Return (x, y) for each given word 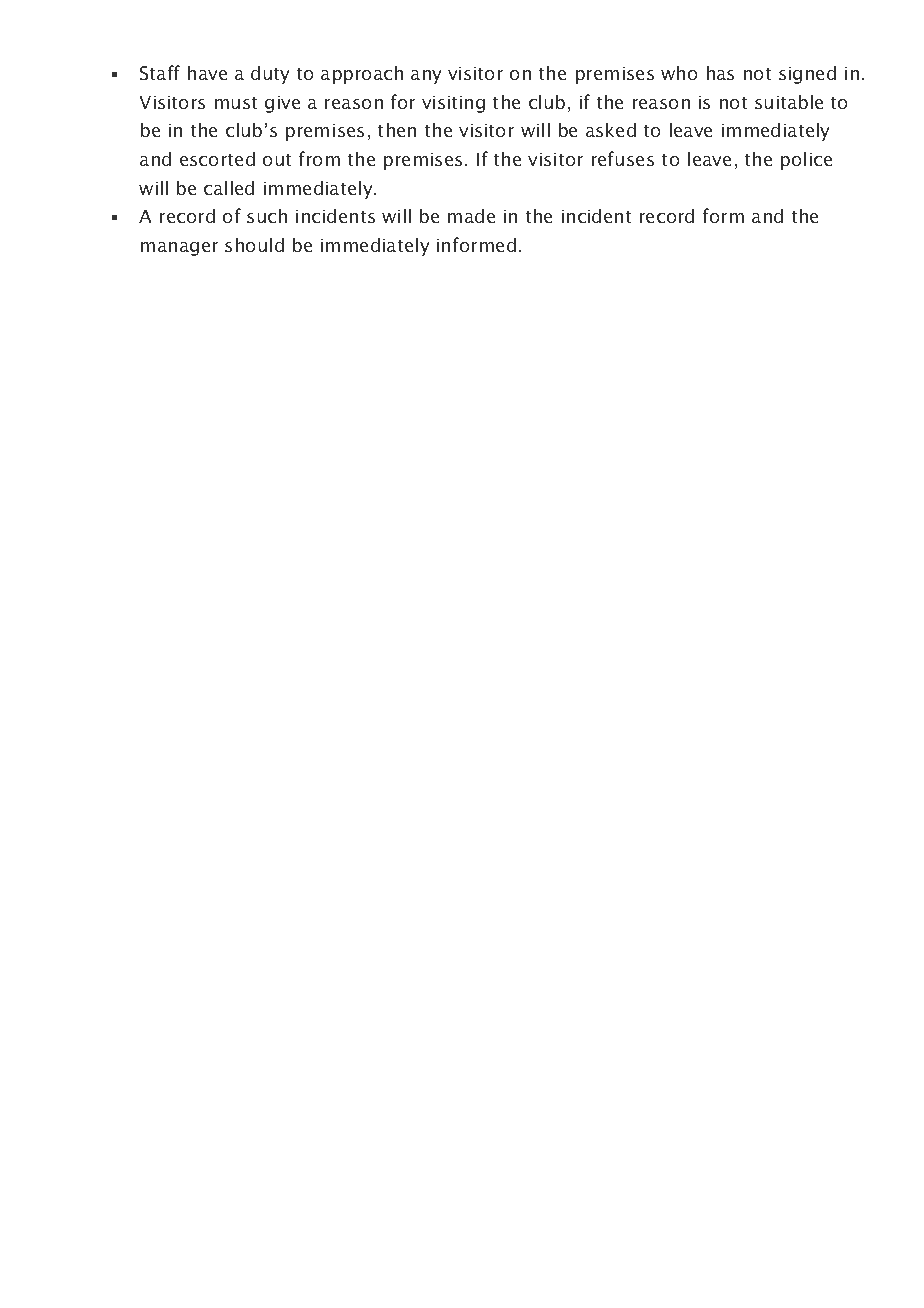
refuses (623, 158)
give (282, 104)
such (267, 216)
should (254, 245)
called (229, 188)
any (426, 77)
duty (270, 75)
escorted (217, 159)
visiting (453, 104)
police (806, 161)
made (471, 216)
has (720, 73)
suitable (789, 102)
